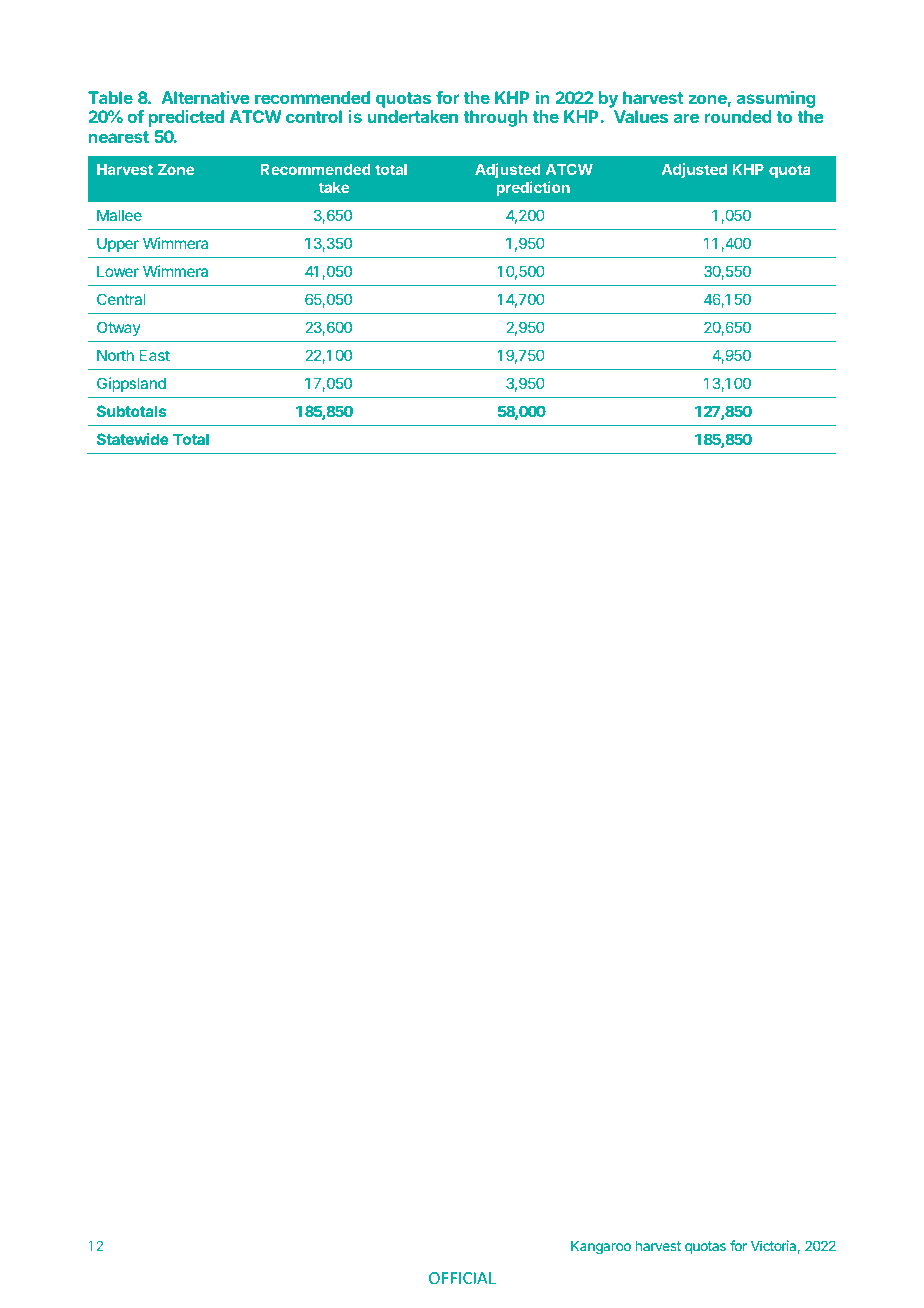  What do you see at coordinates (738, 116) in the screenshot?
I see `rounded` at bounding box center [738, 116].
